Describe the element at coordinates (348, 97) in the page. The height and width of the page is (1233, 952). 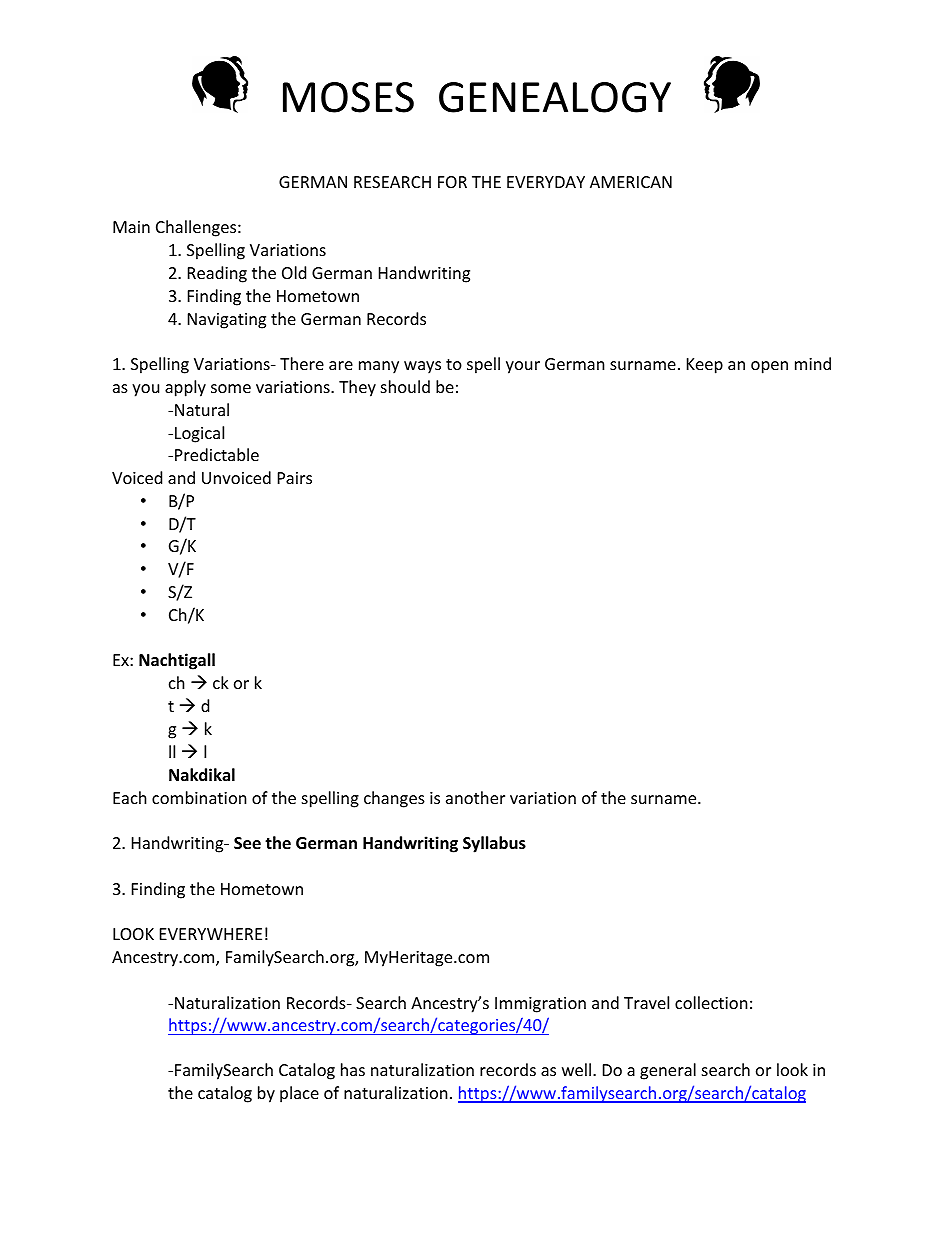
I see `MOSES` at that location.
